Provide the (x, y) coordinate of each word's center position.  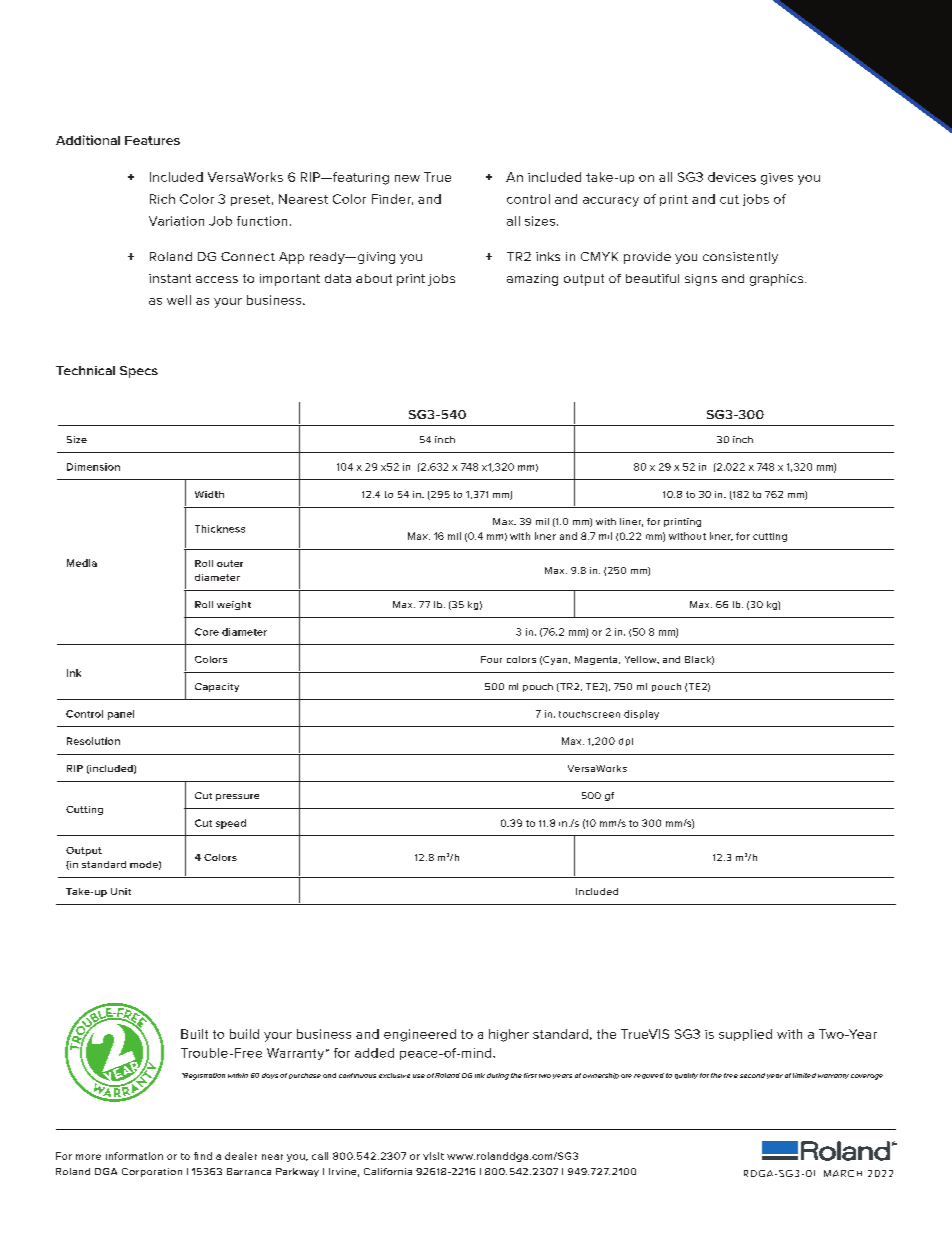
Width (209, 494)
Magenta (597, 660)
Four (491, 659)
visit (433, 1156)
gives (777, 179)
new (407, 178)
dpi (626, 742)
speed (231, 824)
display (641, 715)
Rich (162, 199)
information (134, 1156)
